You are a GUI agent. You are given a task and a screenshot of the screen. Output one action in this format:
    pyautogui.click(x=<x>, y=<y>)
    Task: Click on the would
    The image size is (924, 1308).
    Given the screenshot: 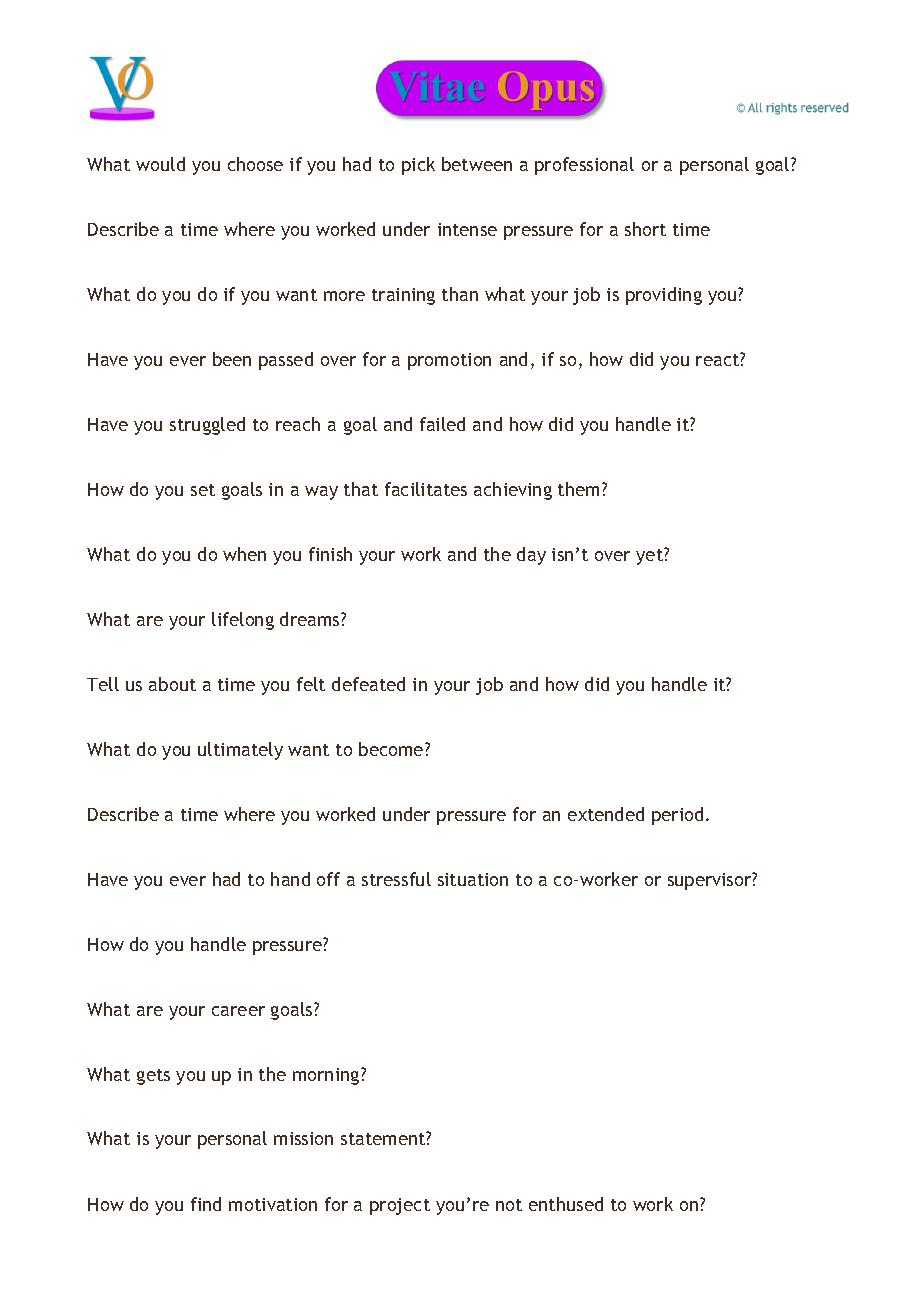 What is the action you would take?
    pyautogui.click(x=160, y=164)
